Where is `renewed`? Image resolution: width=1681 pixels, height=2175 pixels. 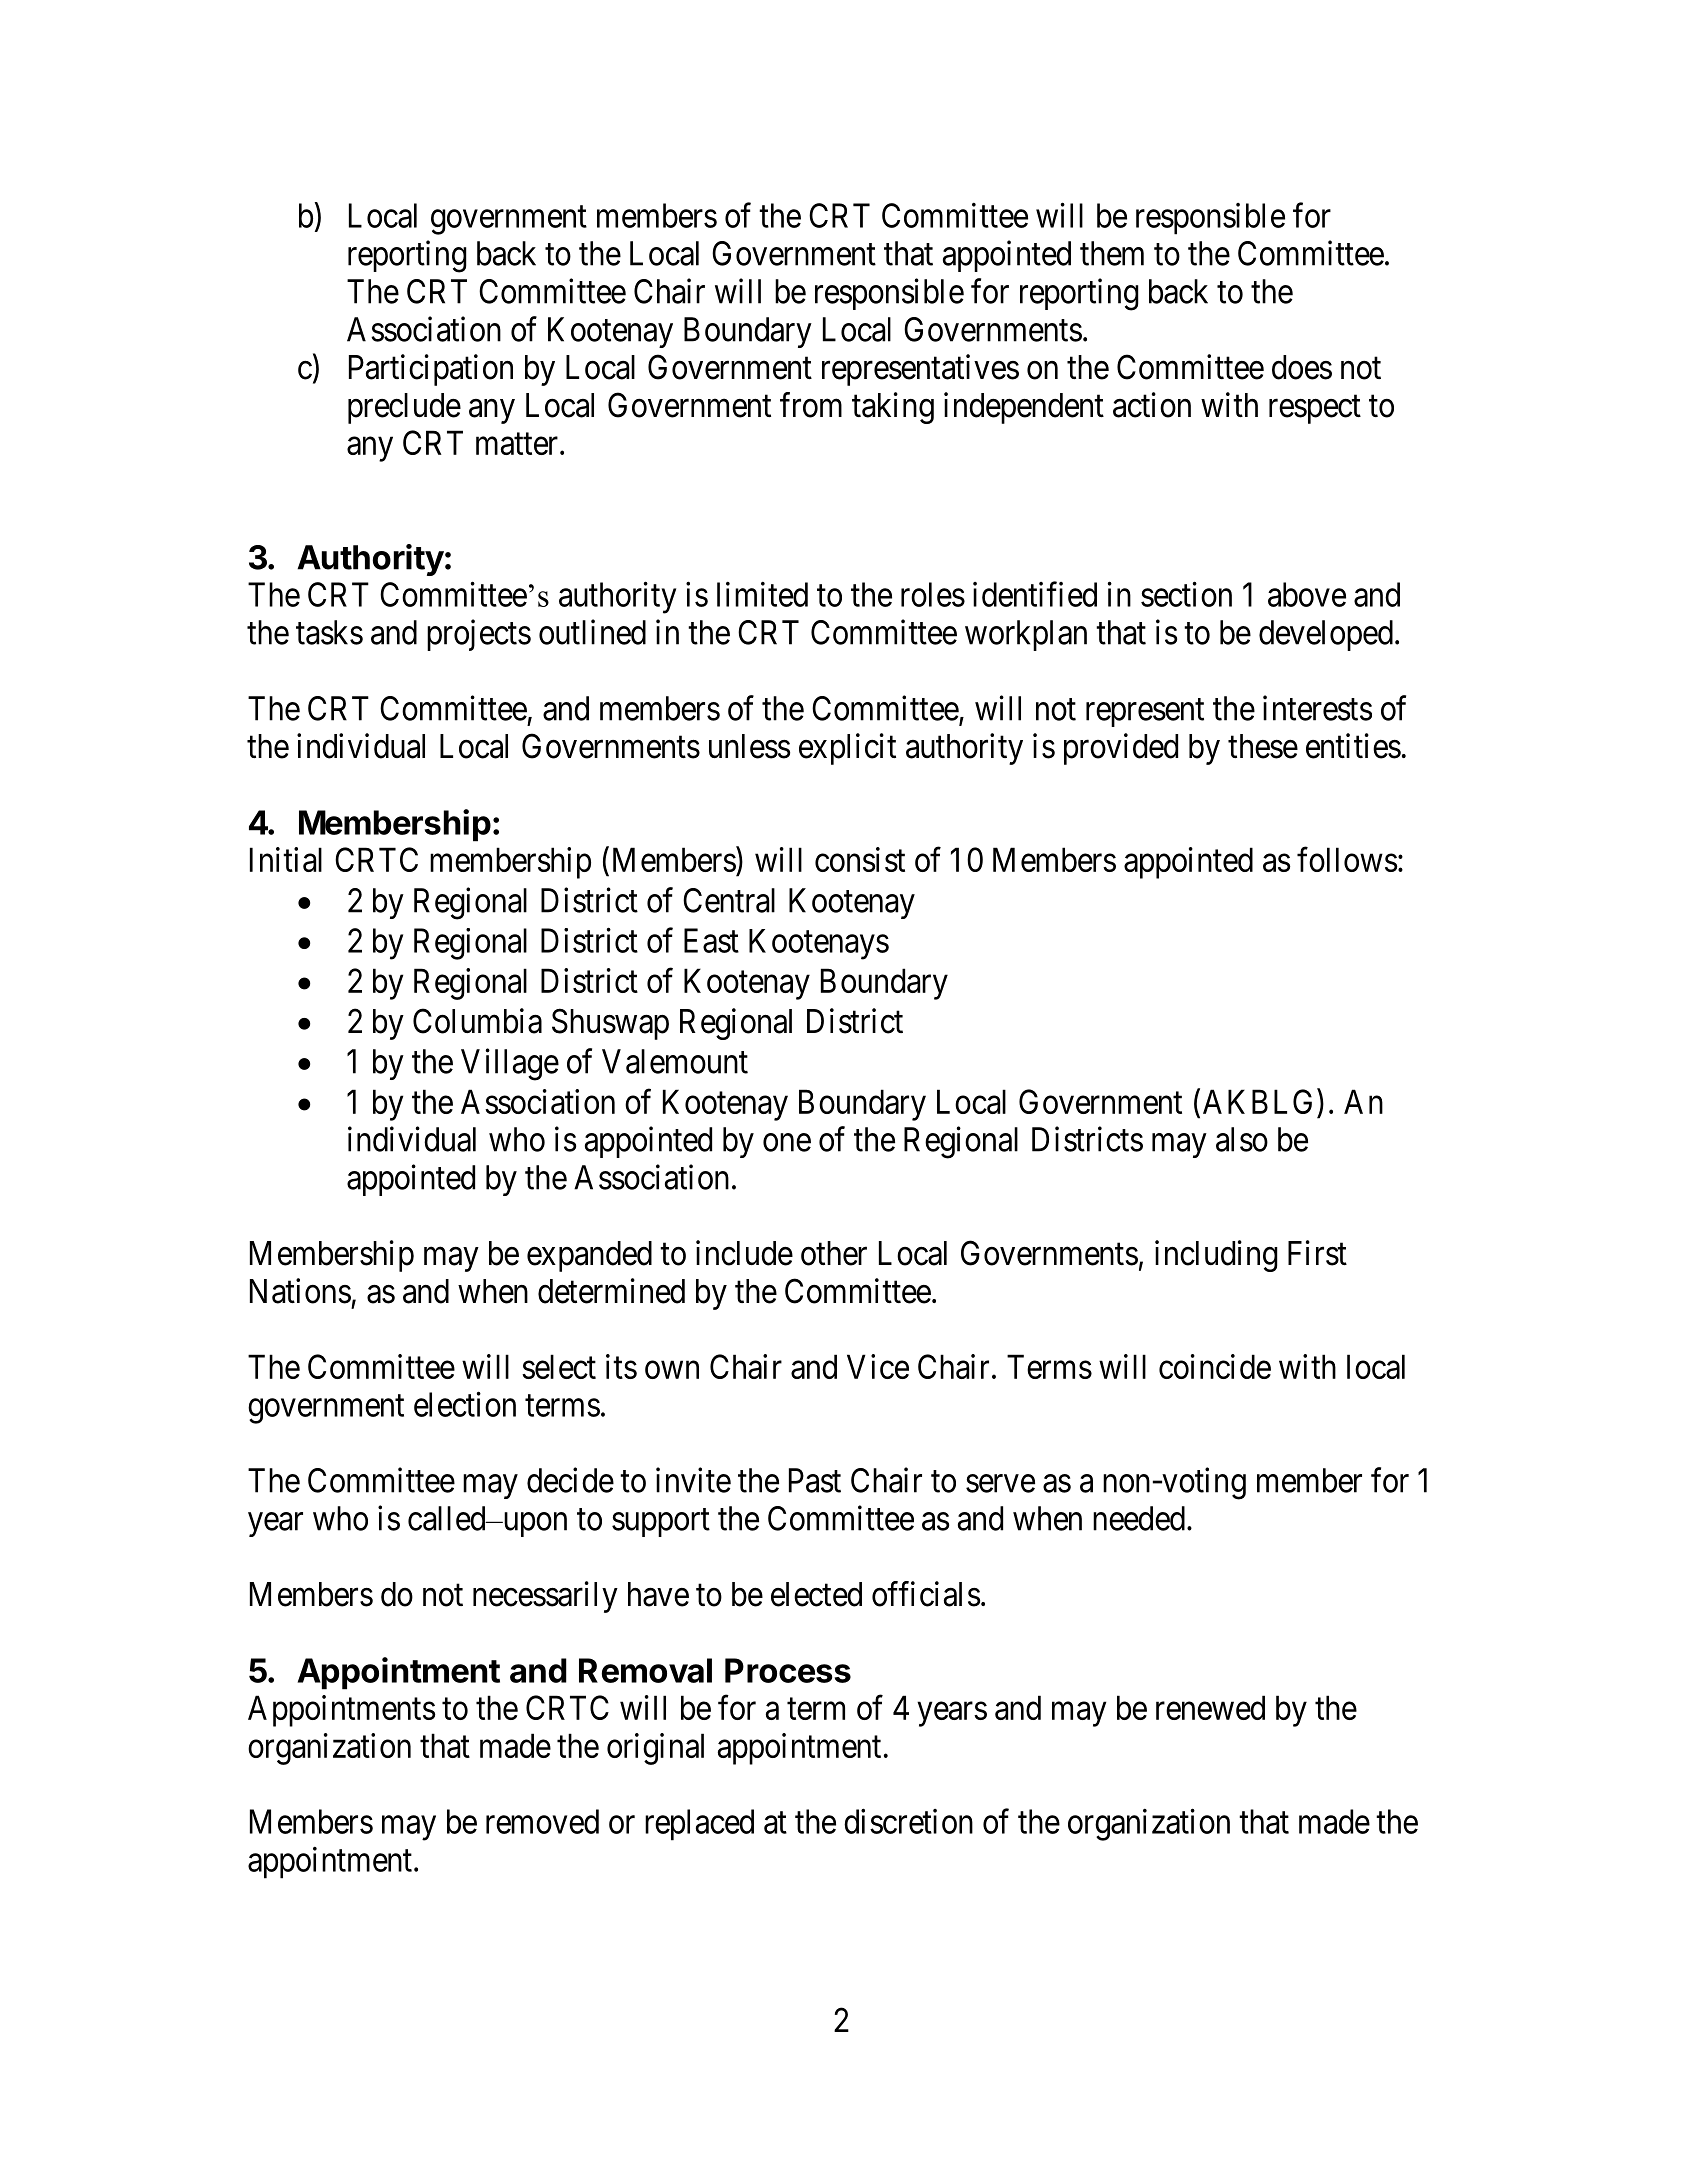
renewed is located at coordinates (1210, 1707).
